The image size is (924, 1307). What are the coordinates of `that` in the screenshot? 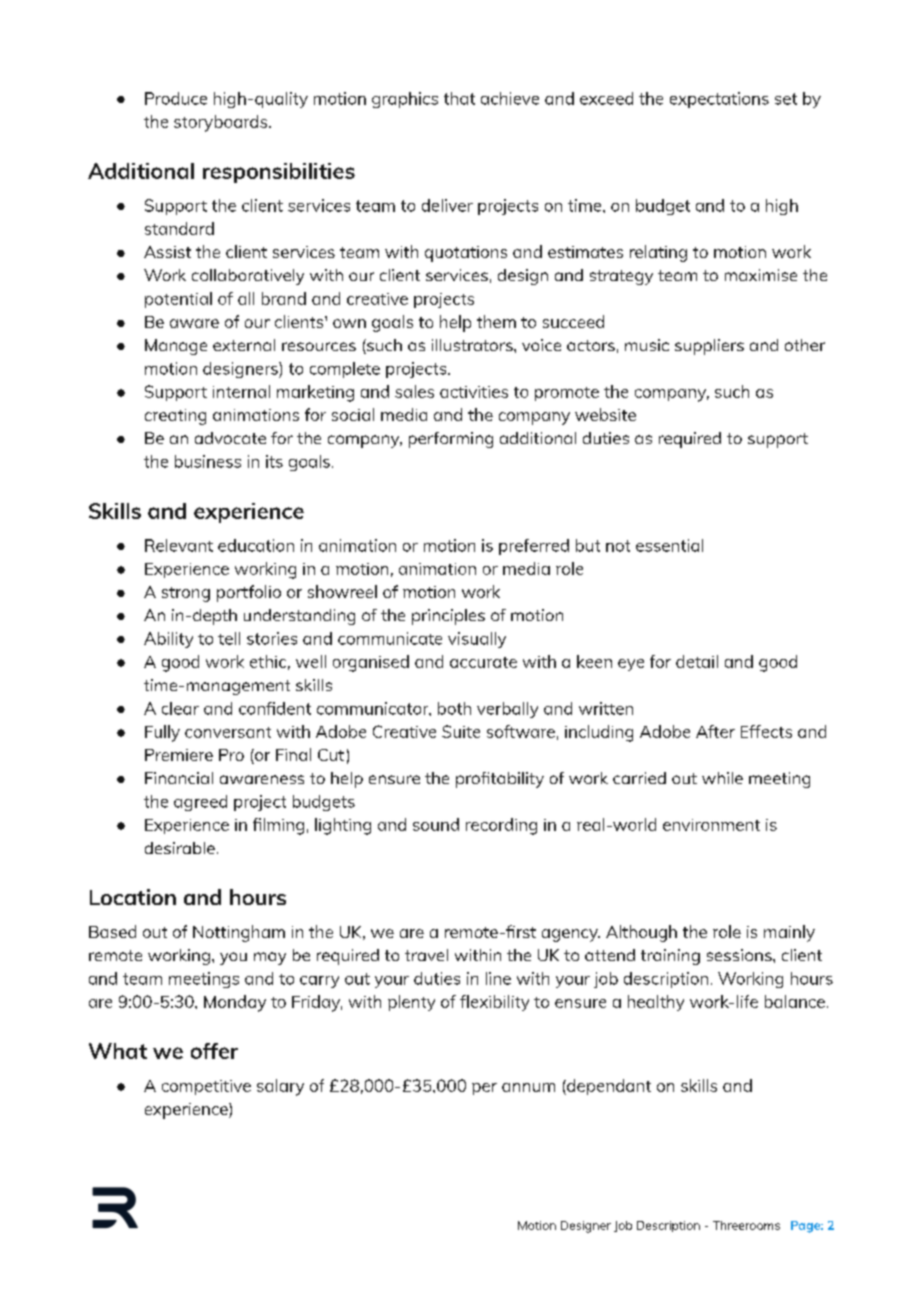 It's located at (459, 98).
